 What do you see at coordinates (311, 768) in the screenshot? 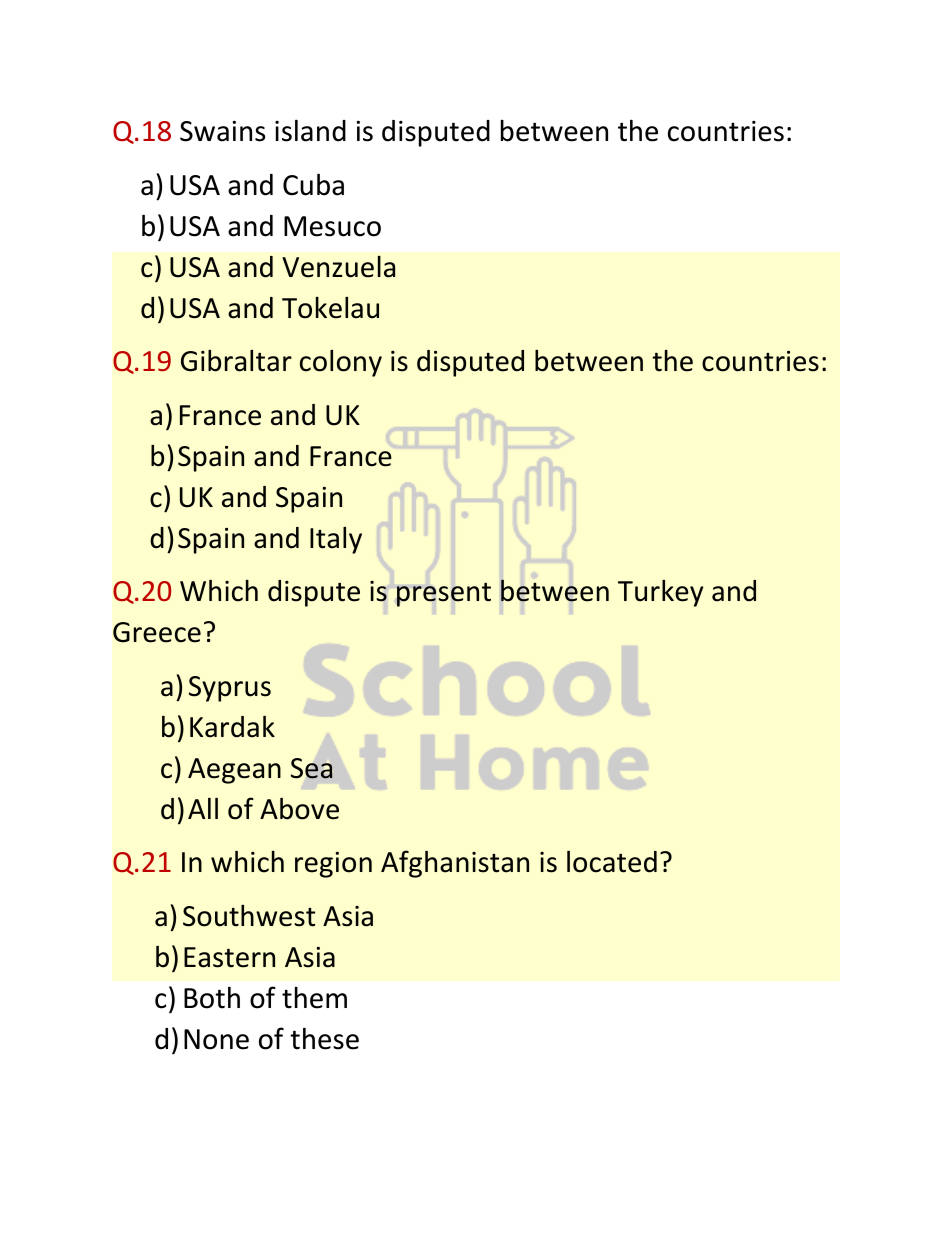
I see `Sea` at bounding box center [311, 768].
